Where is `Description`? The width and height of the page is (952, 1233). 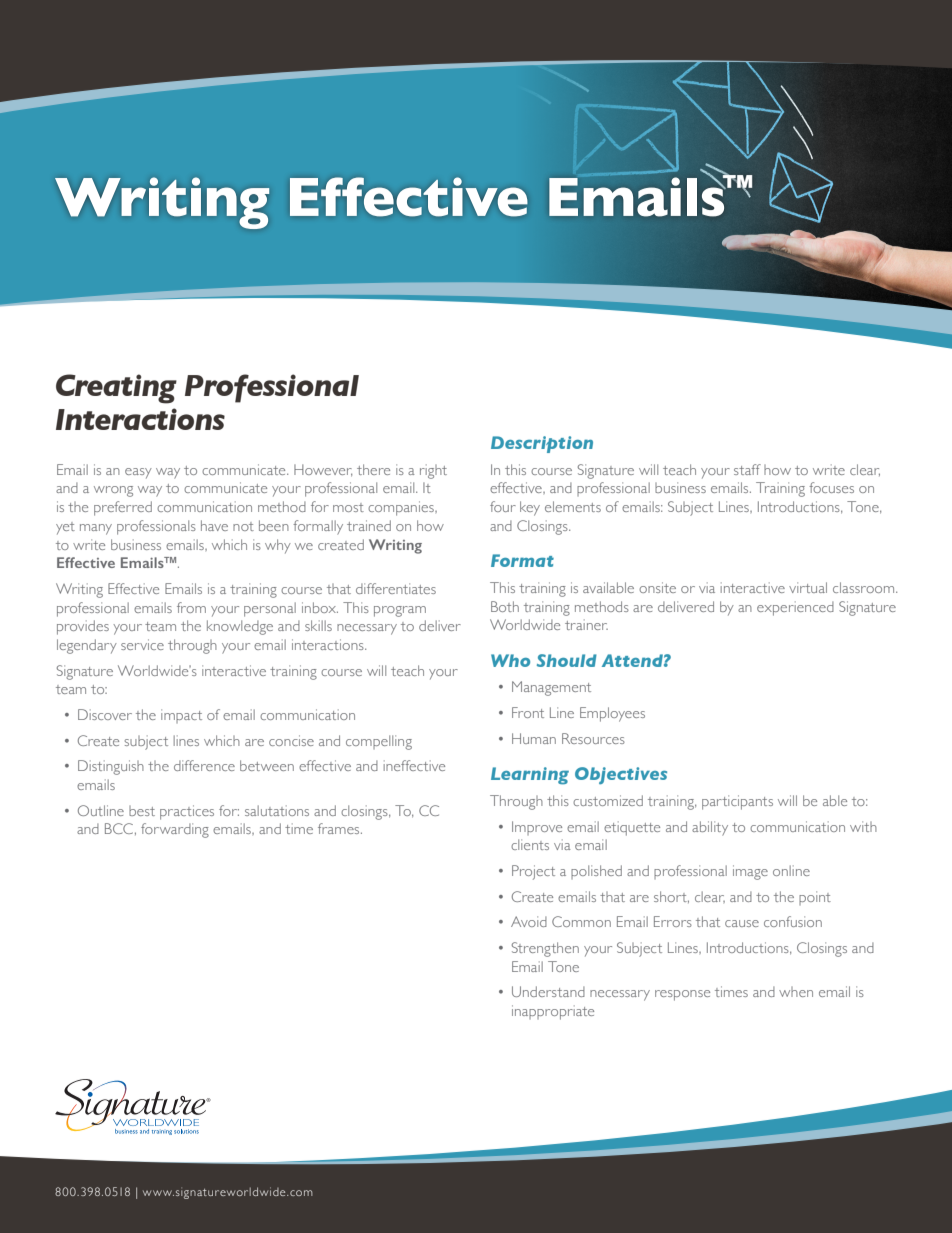
Description is located at coordinates (542, 444).
